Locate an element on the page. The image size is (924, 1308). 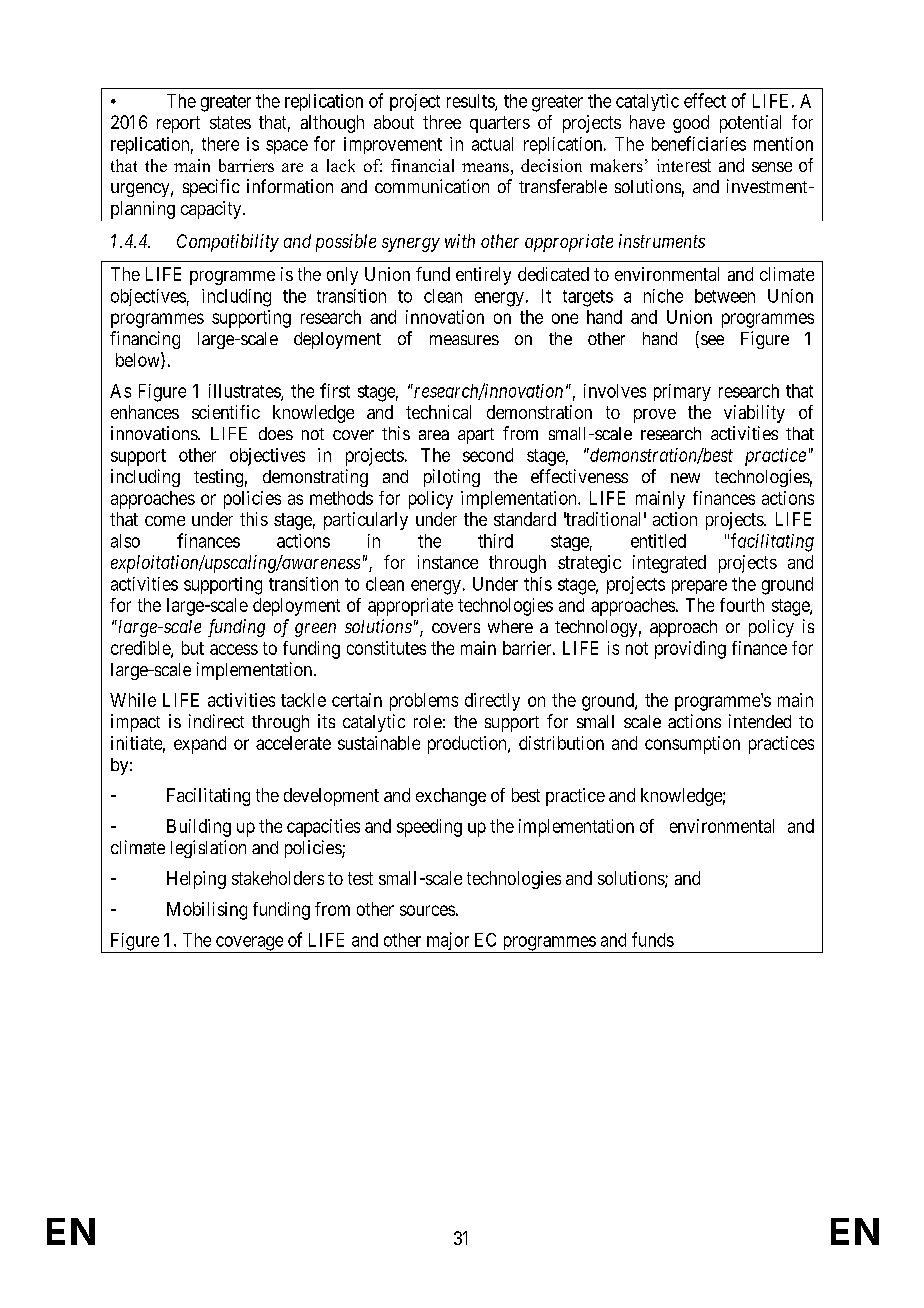
entitled is located at coordinates (658, 541).
